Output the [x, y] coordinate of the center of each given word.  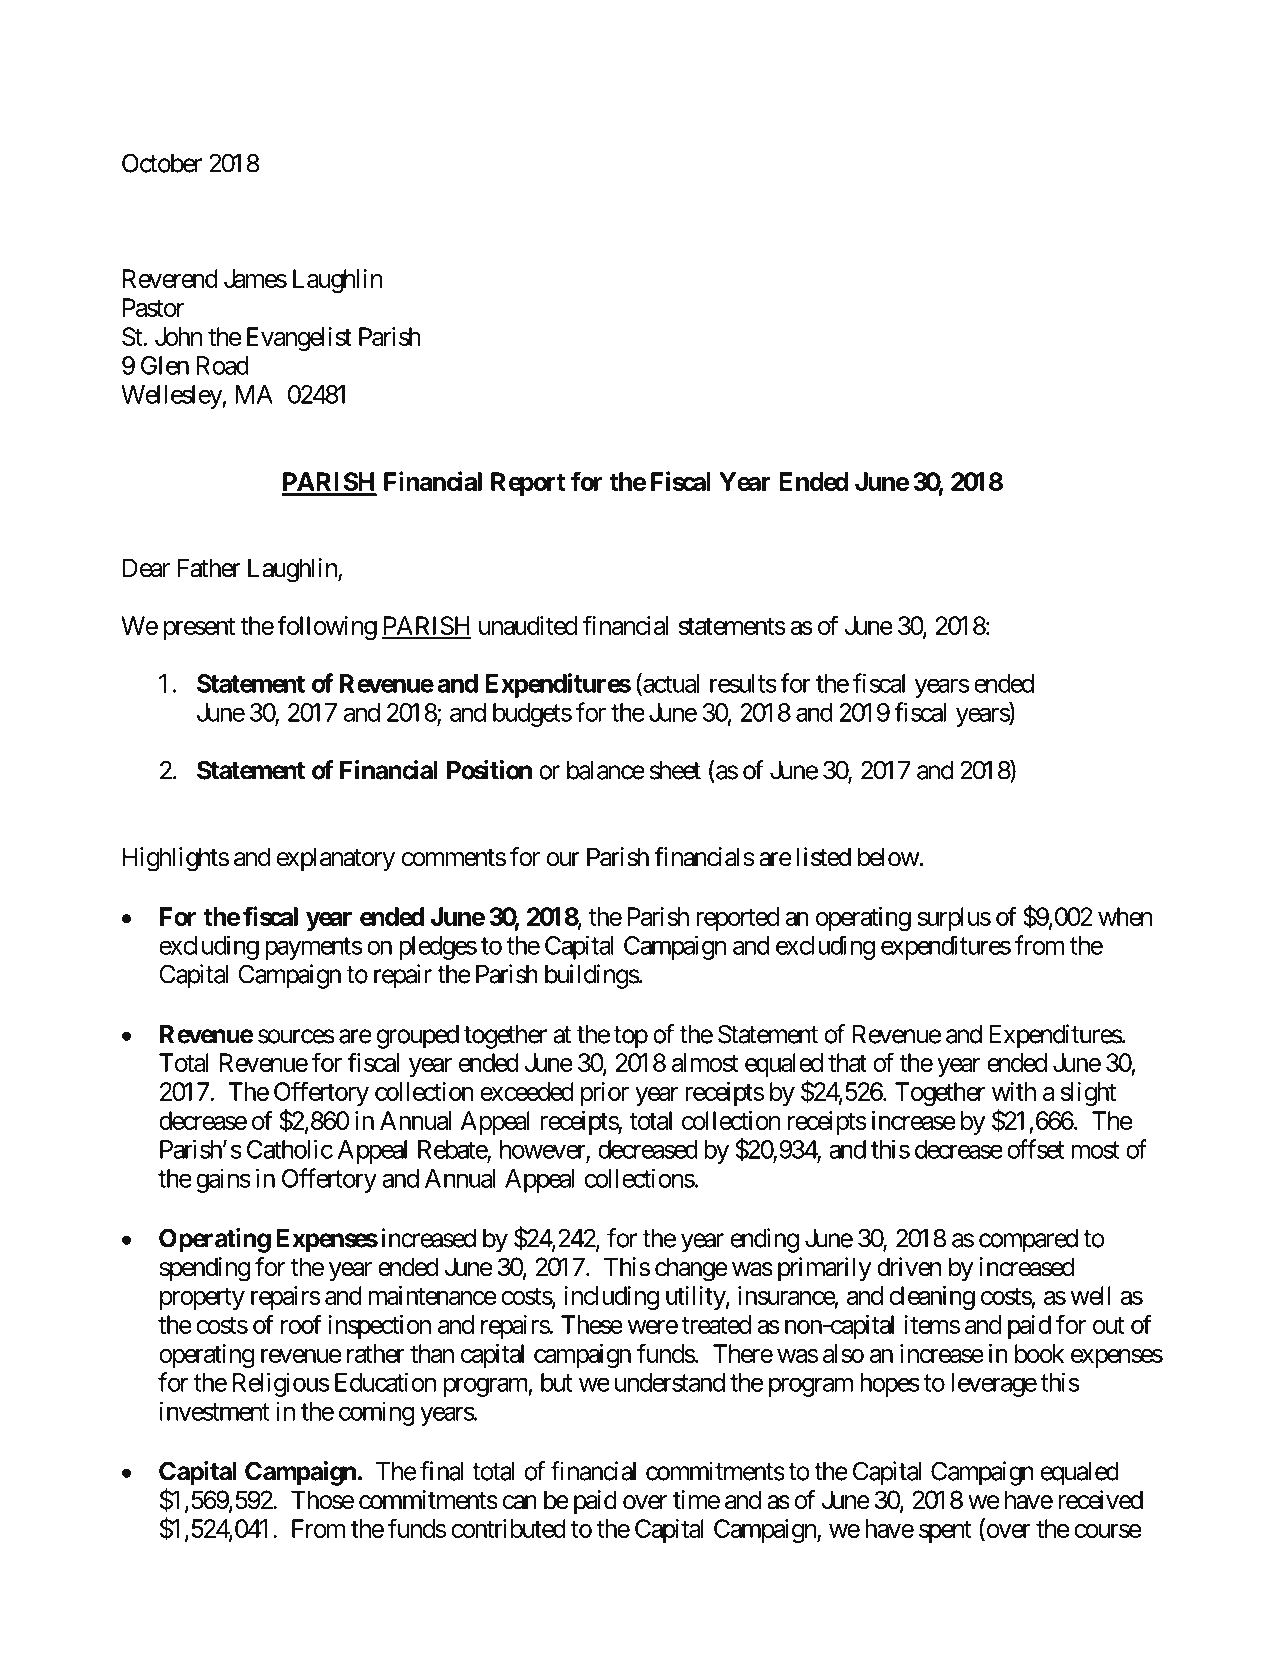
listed [824, 857]
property [202, 1299]
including [611, 1298]
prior [605, 1094]
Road [222, 365]
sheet [675, 770]
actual [670, 684]
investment [215, 1411]
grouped [418, 1037]
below [889, 857]
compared [1028, 1241]
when [1125, 916]
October [162, 163]
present [199, 629]
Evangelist [299, 339]
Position [489, 770]
